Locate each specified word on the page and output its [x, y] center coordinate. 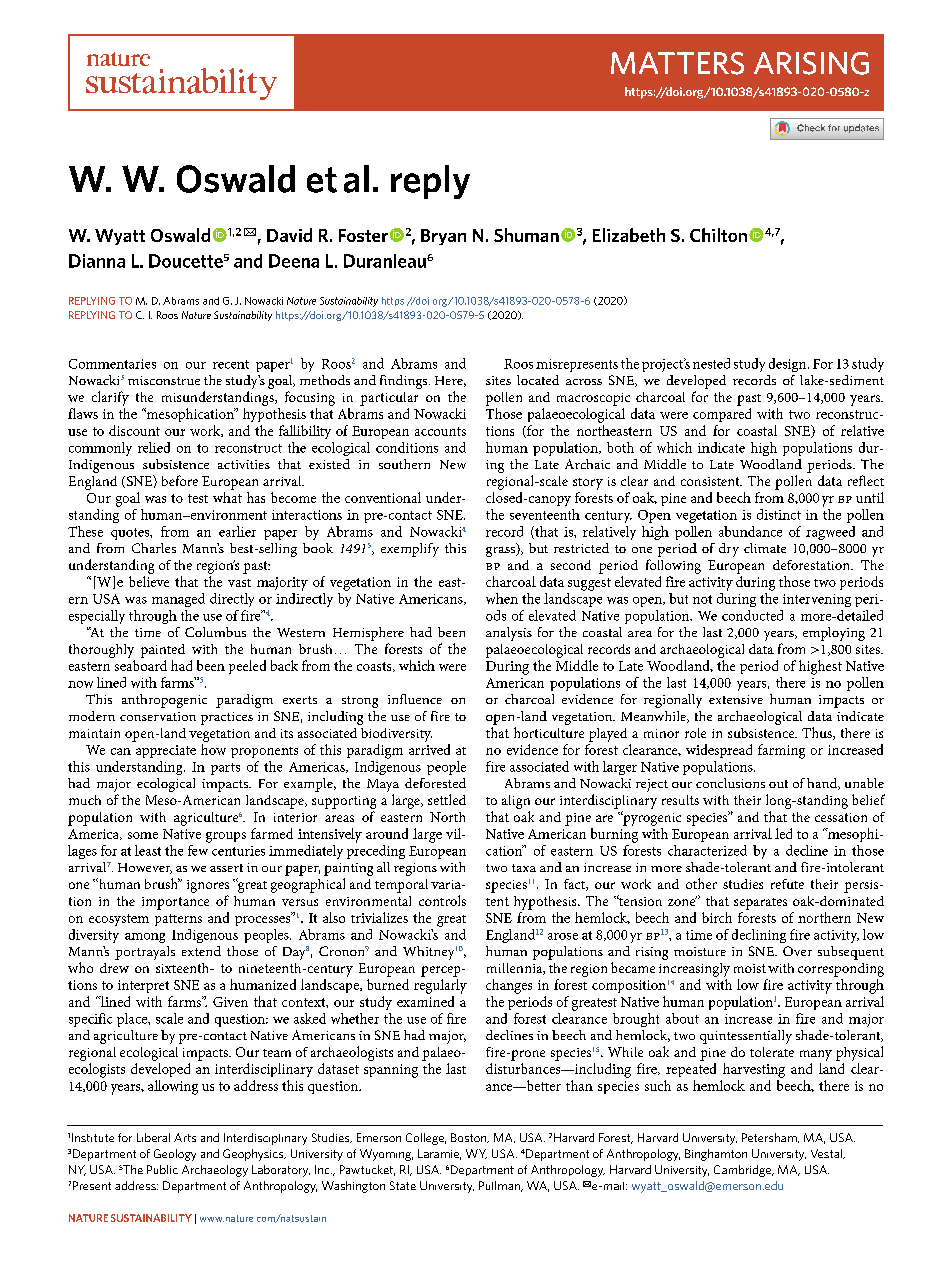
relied [154, 447]
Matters [677, 63]
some [143, 835]
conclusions [730, 783]
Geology [175, 1155]
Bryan [443, 237]
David [289, 235]
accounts [440, 431]
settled [447, 799]
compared [722, 415]
